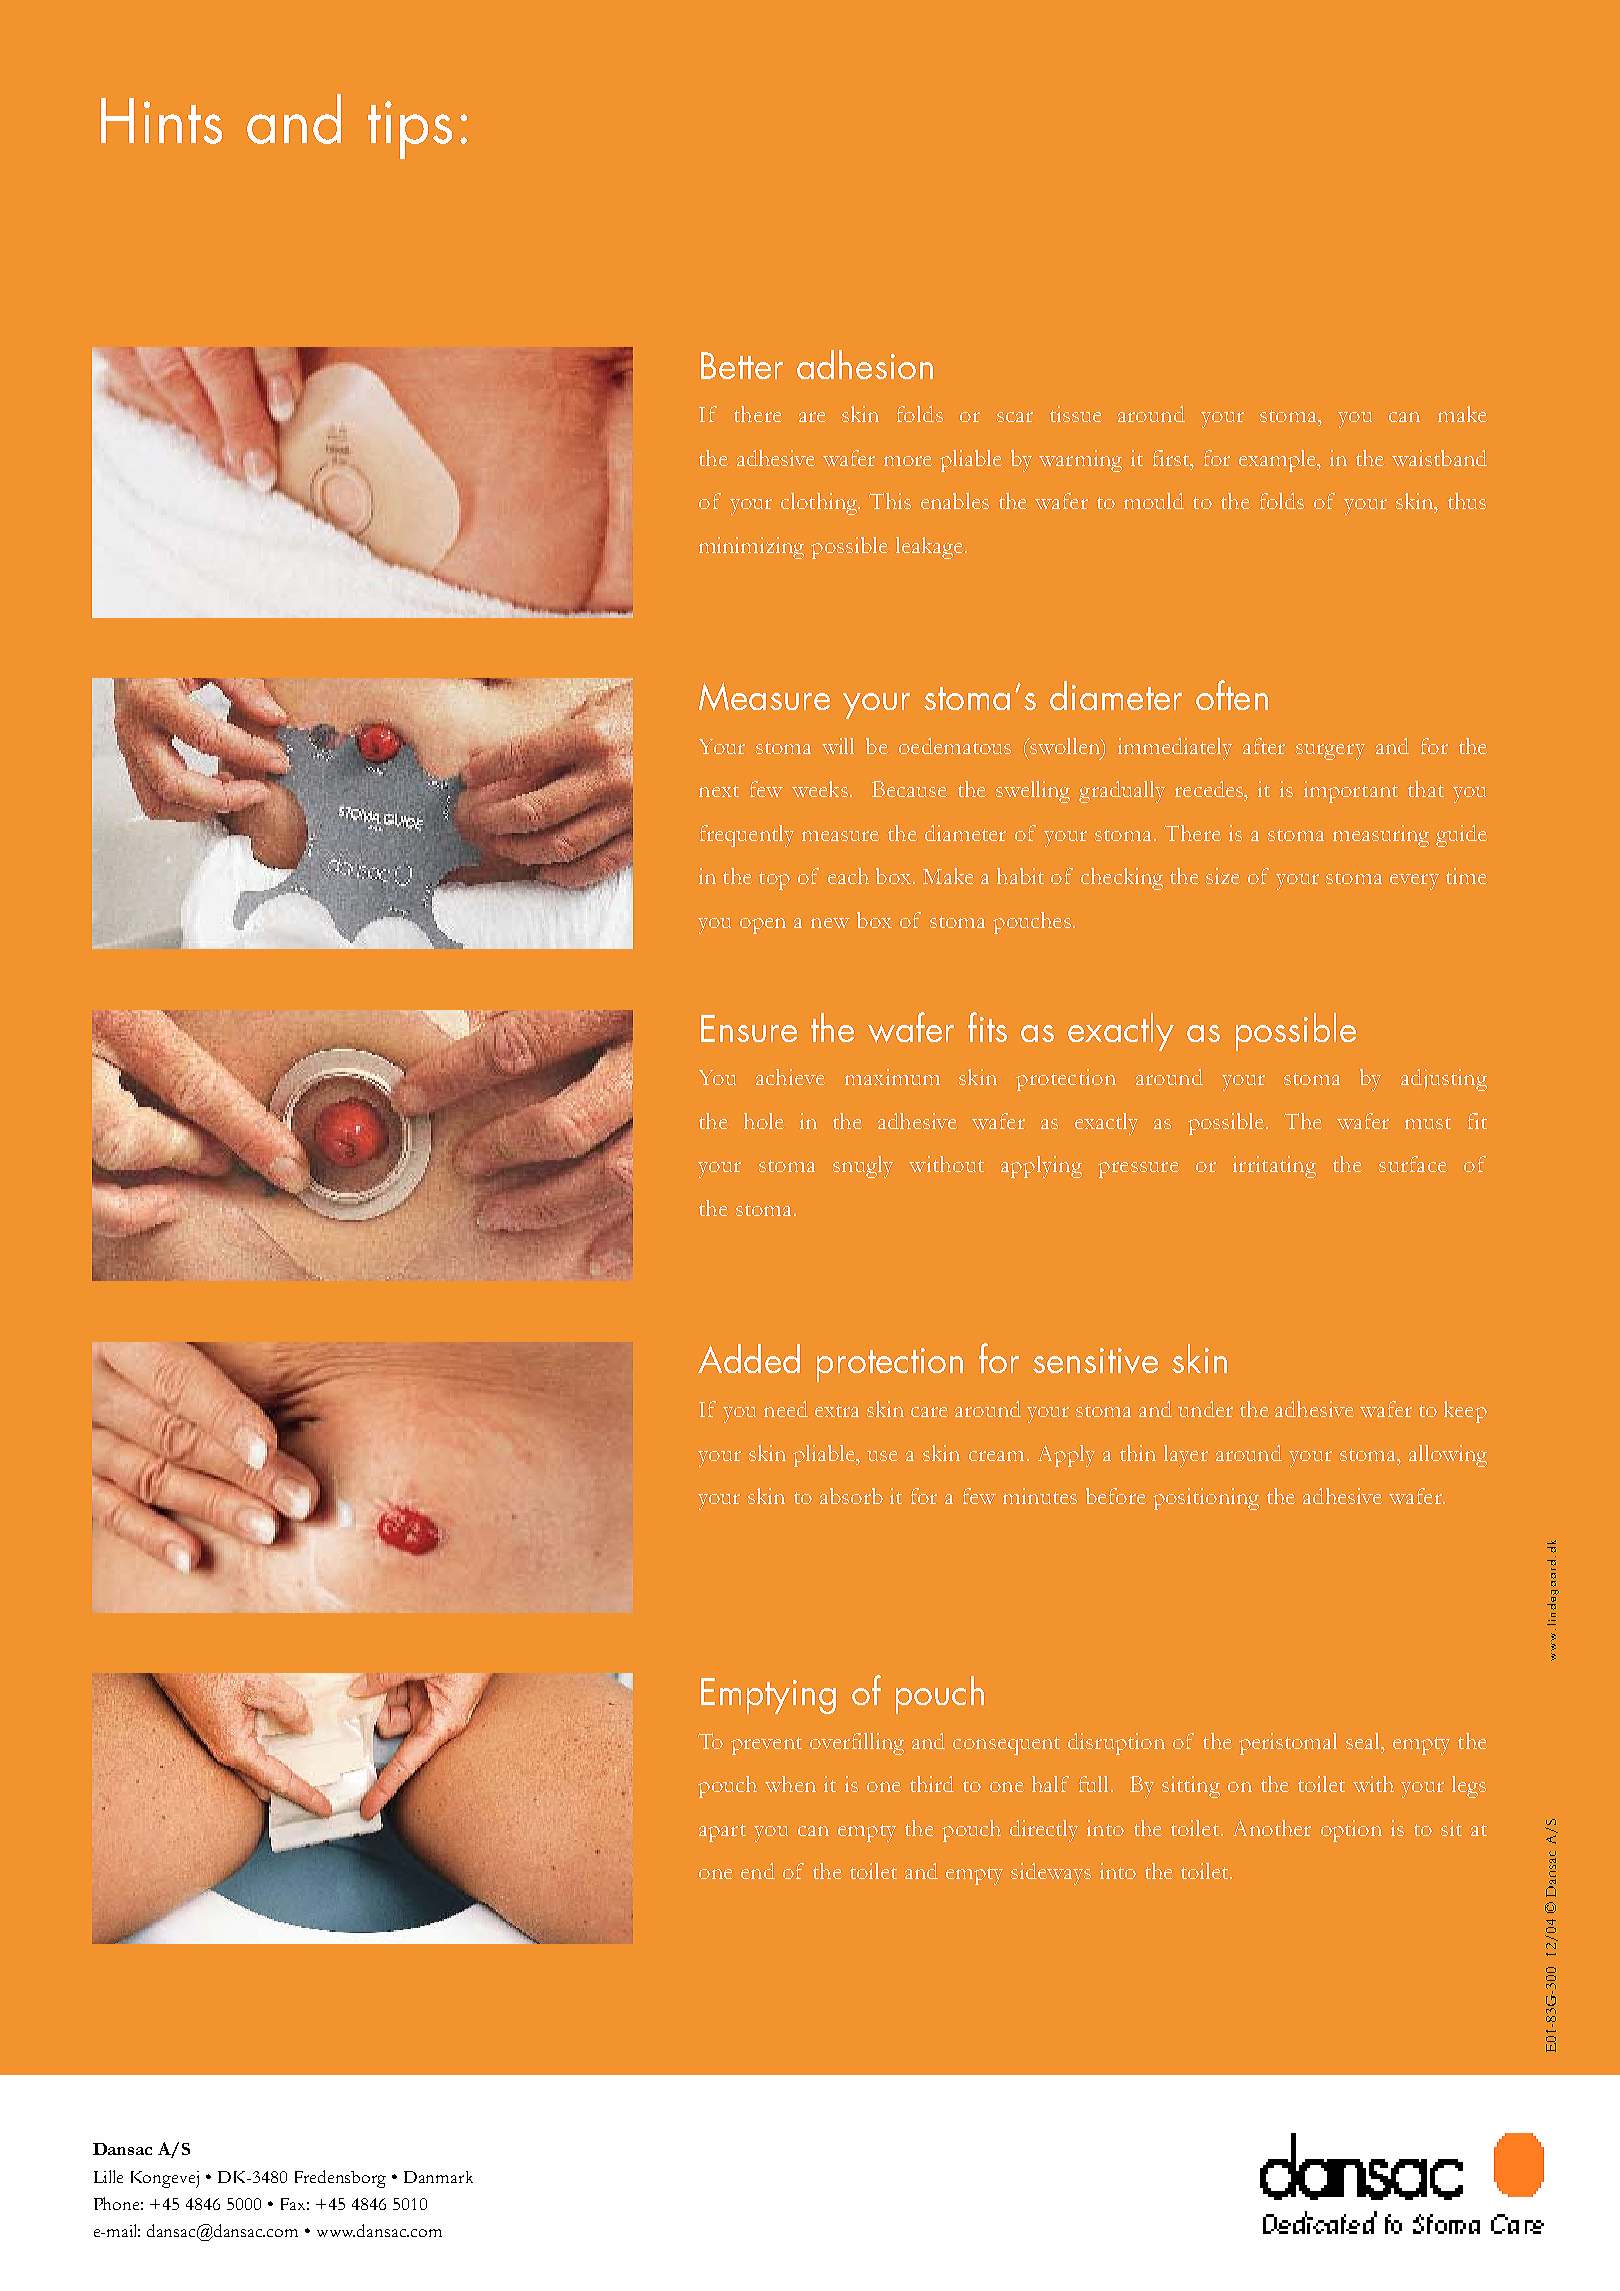 Image resolution: width=1620 pixels, height=2291 pixels. Describe the element at coordinates (764, 1121) in the document. I see `hole` at that location.
